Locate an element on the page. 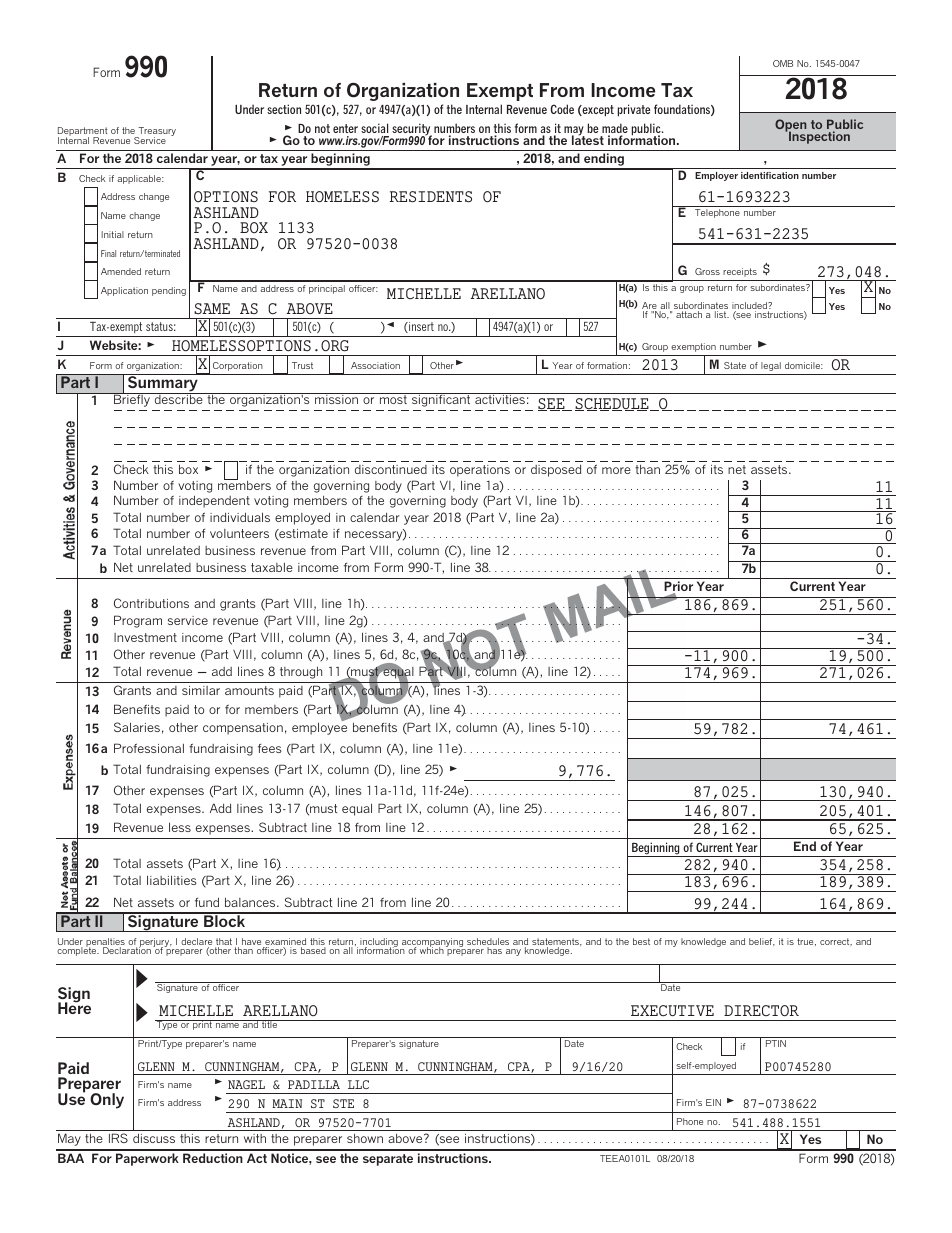 The width and height of the image is (952, 1233). Contributions is located at coordinates (151, 603).
